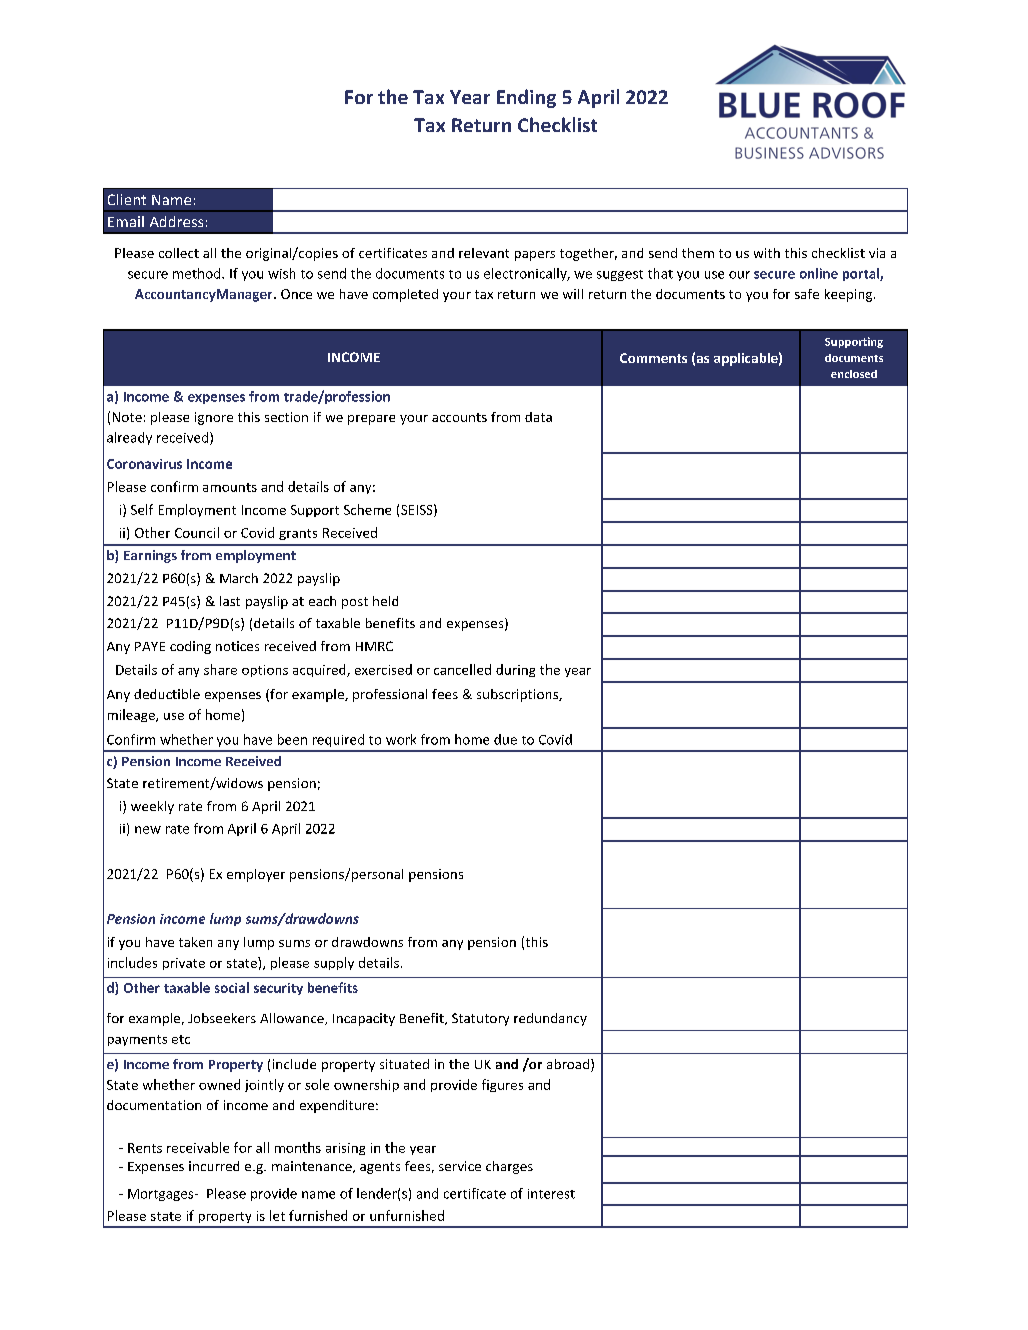 This screenshot has height=1330, width=1028. I want to click on charges, so click(509, 1167).
